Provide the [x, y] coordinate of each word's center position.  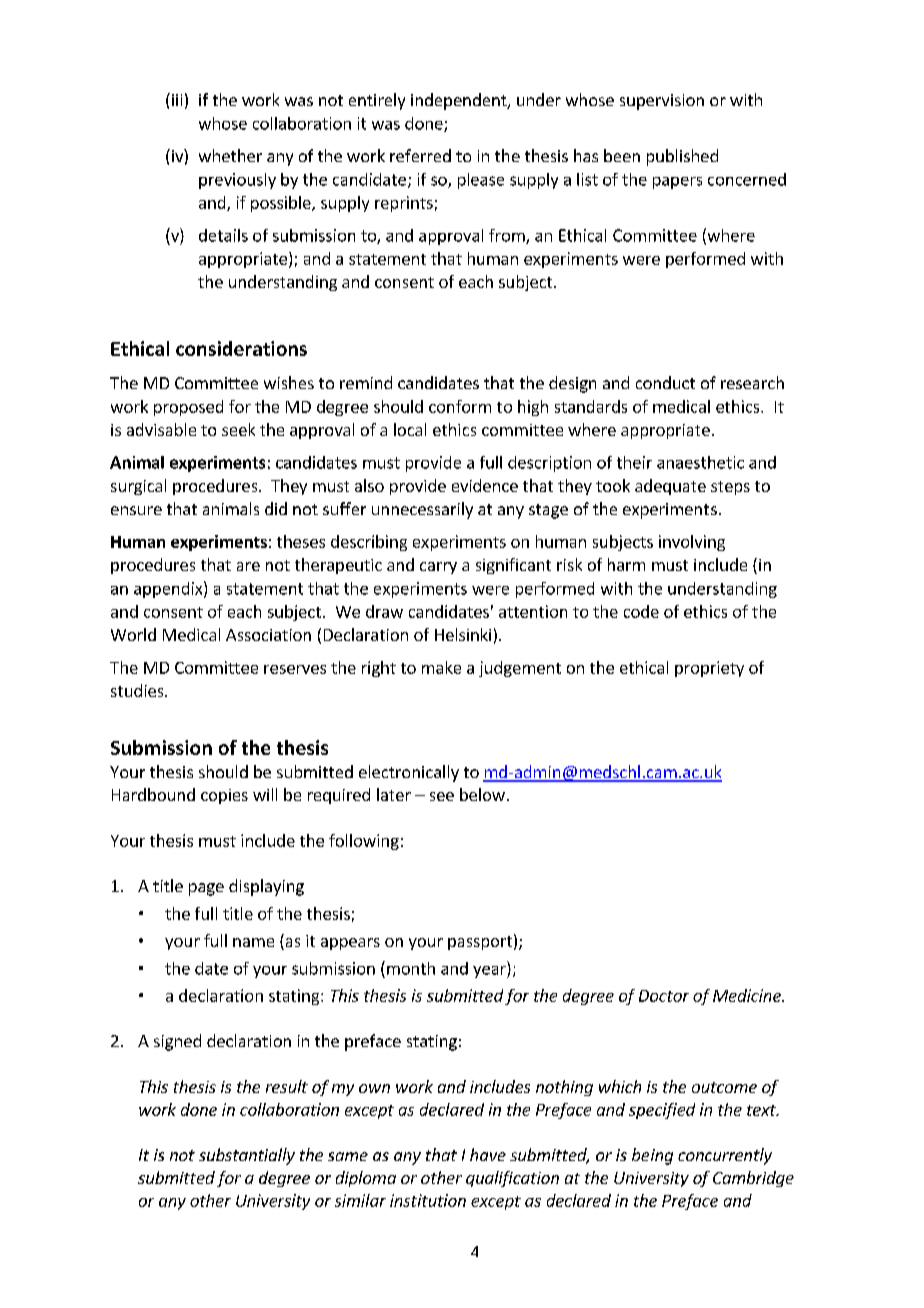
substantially [247, 1156]
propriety [709, 669]
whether [230, 155]
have [488, 1154]
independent [460, 101]
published [682, 157]
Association [268, 635]
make [441, 667]
